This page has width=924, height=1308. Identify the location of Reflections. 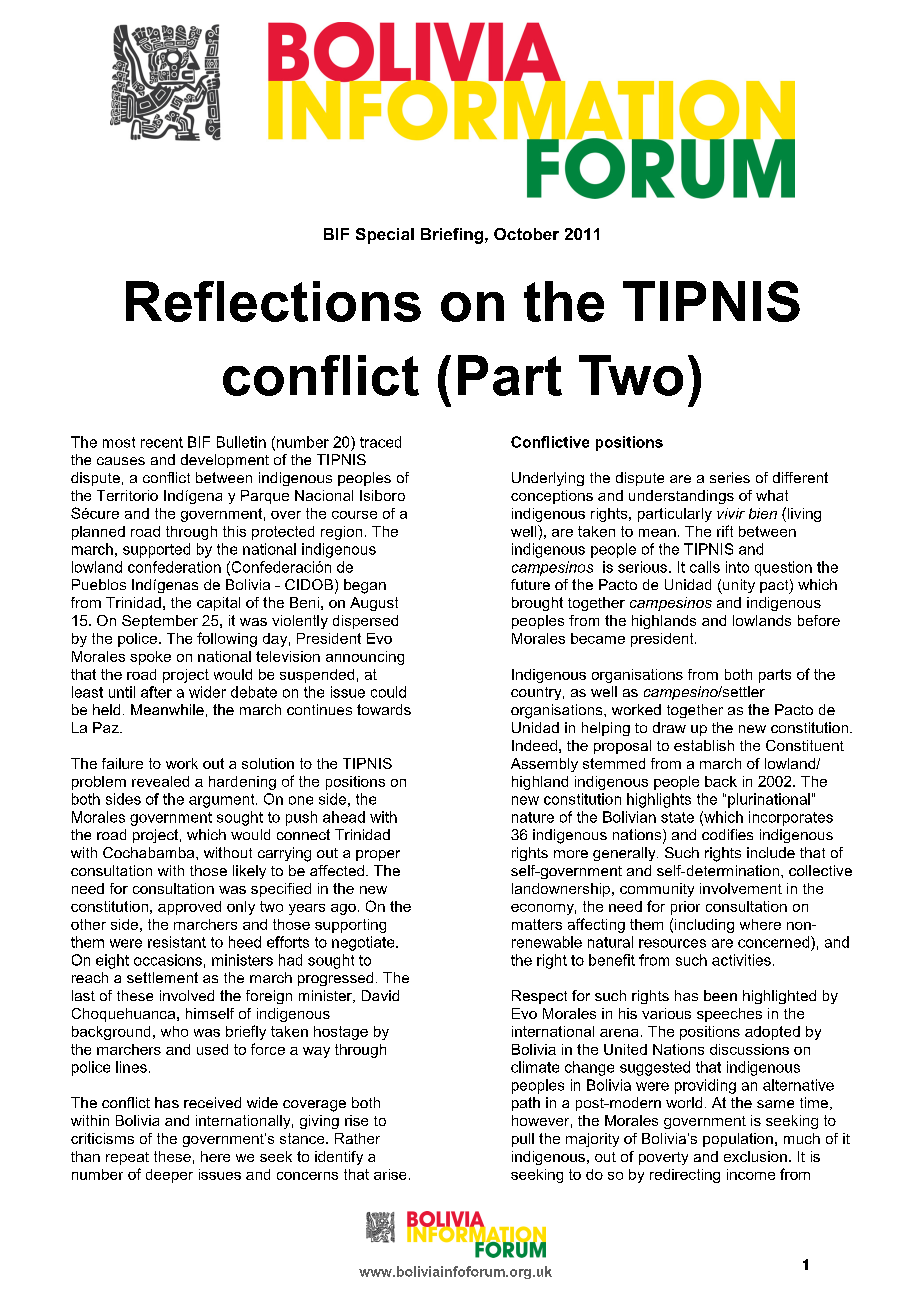
(273, 301).
